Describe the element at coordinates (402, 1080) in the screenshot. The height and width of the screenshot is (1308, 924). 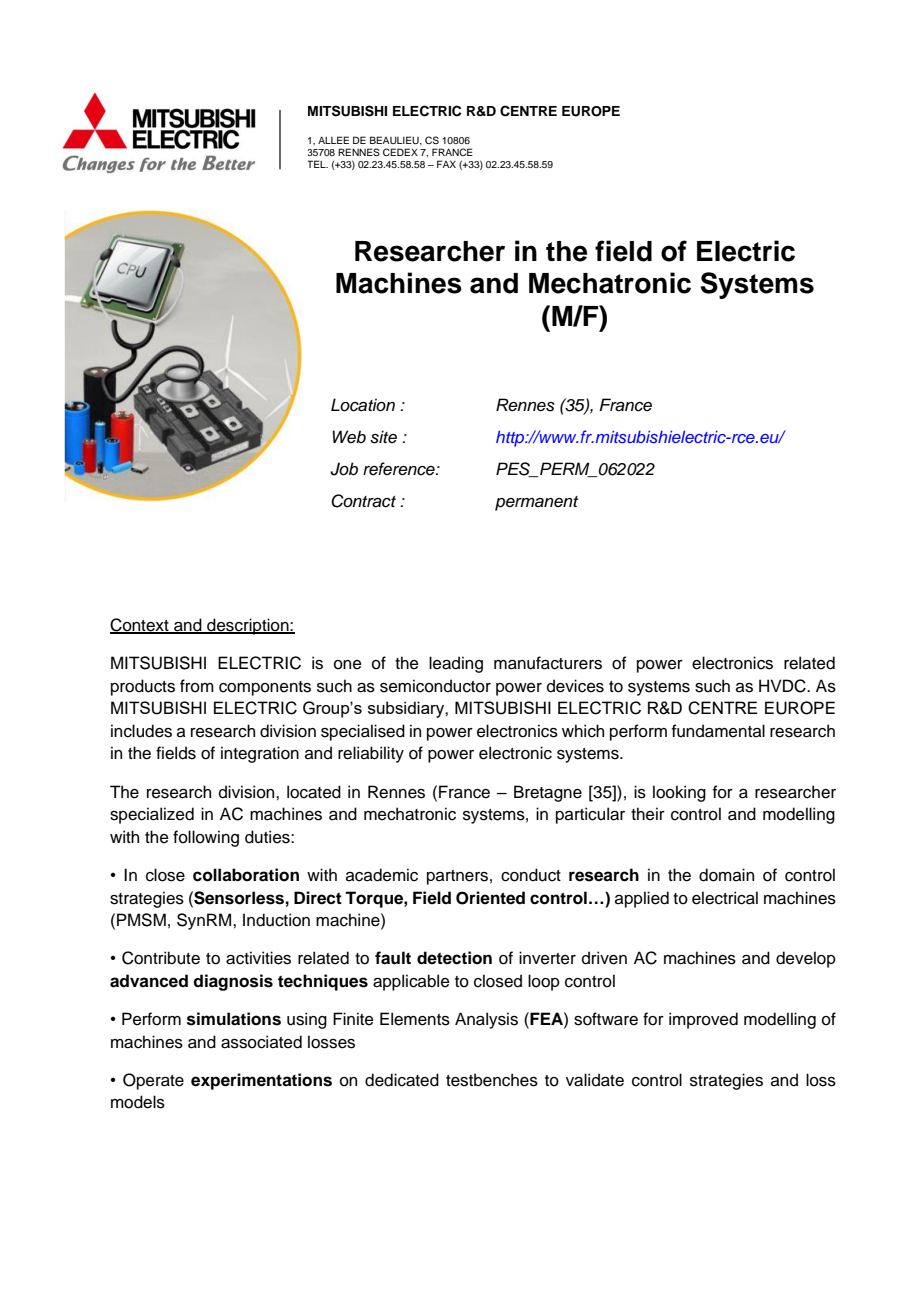
I see `dedicated` at that location.
